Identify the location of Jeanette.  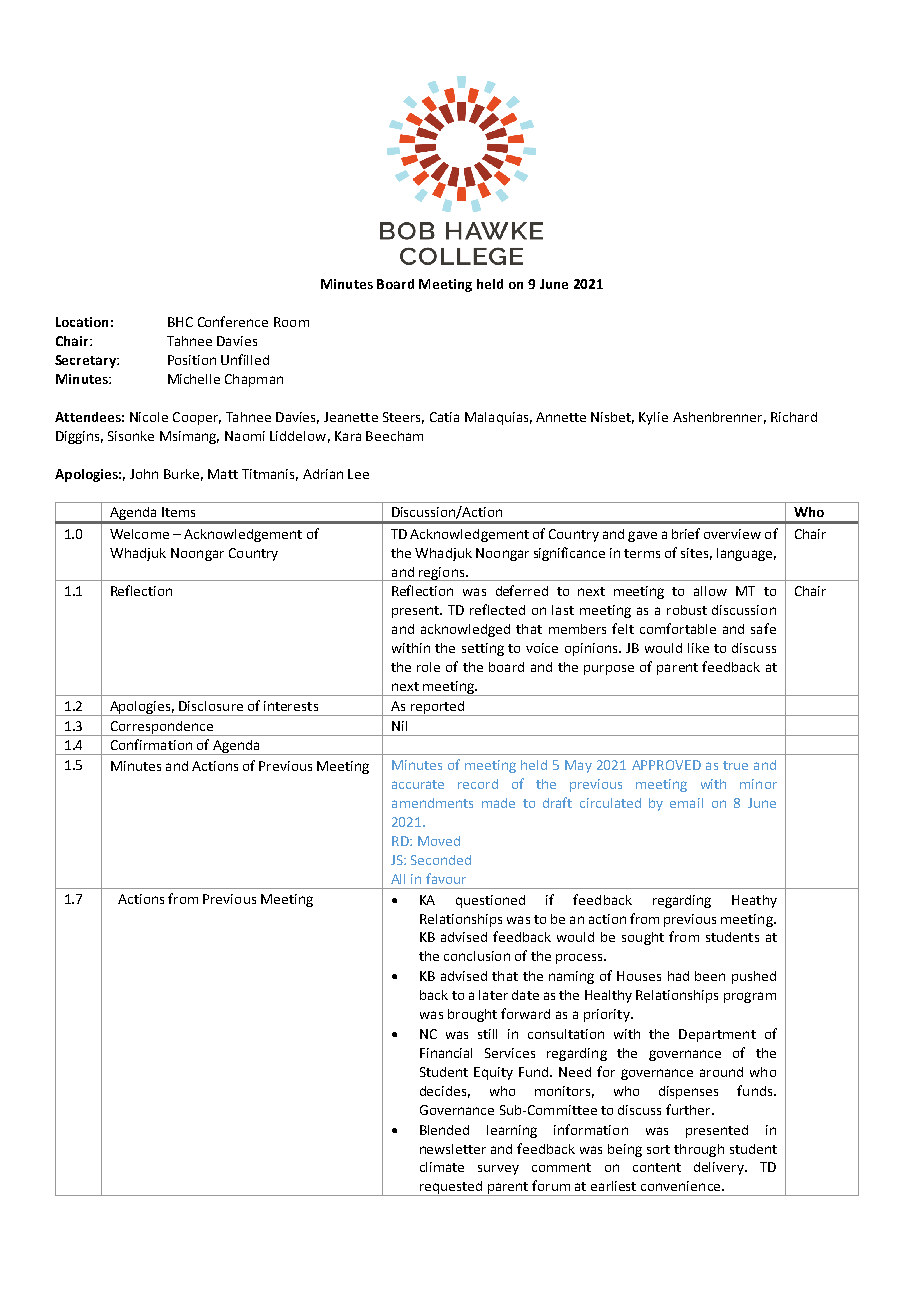
(351, 417).
